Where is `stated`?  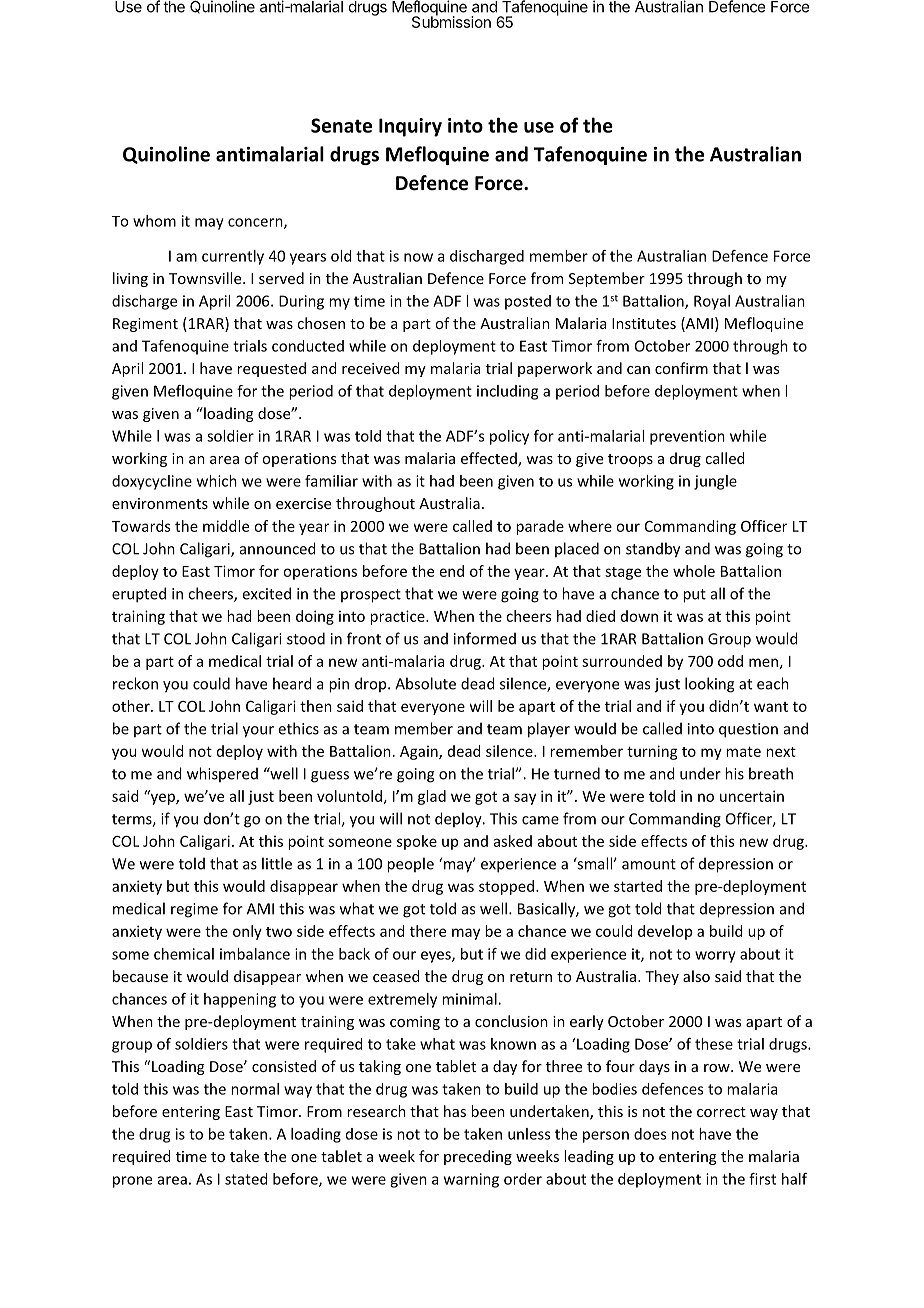 stated is located at coordinates (246, 1179).
